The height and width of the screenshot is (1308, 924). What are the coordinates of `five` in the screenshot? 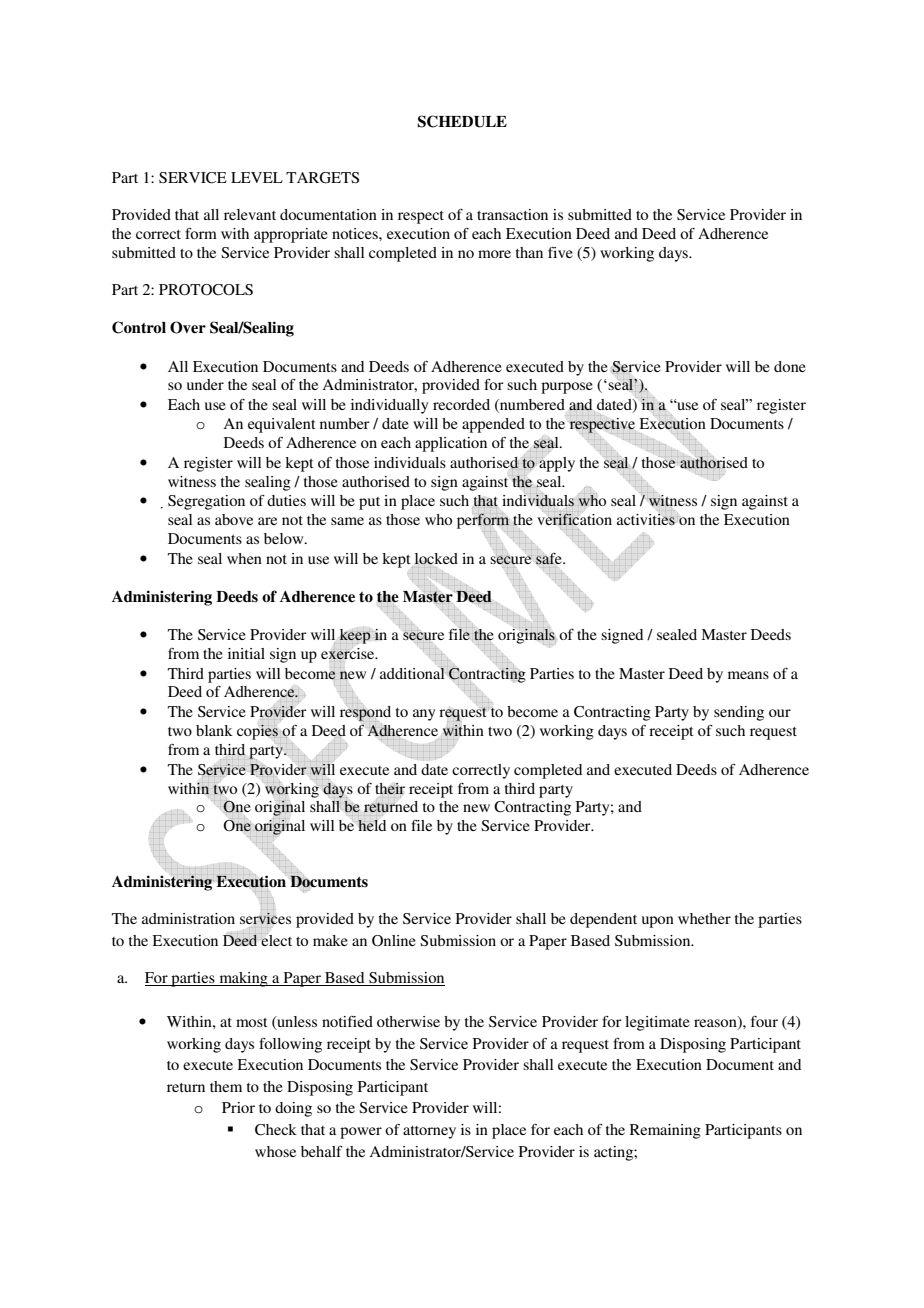 It's located at (560, 252).
